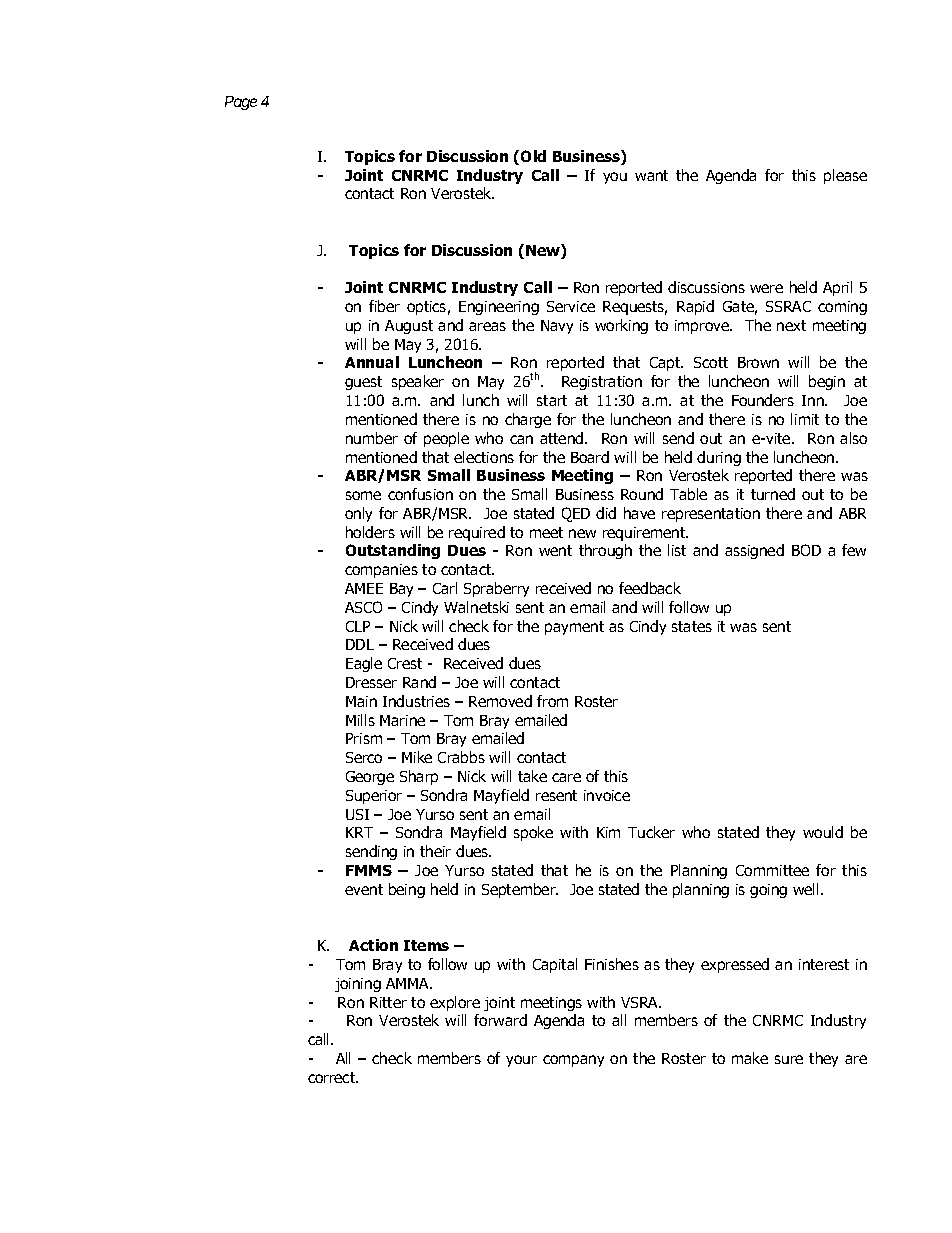 The image size is (952, 1233). I want to click on please, so click(845, 176).
